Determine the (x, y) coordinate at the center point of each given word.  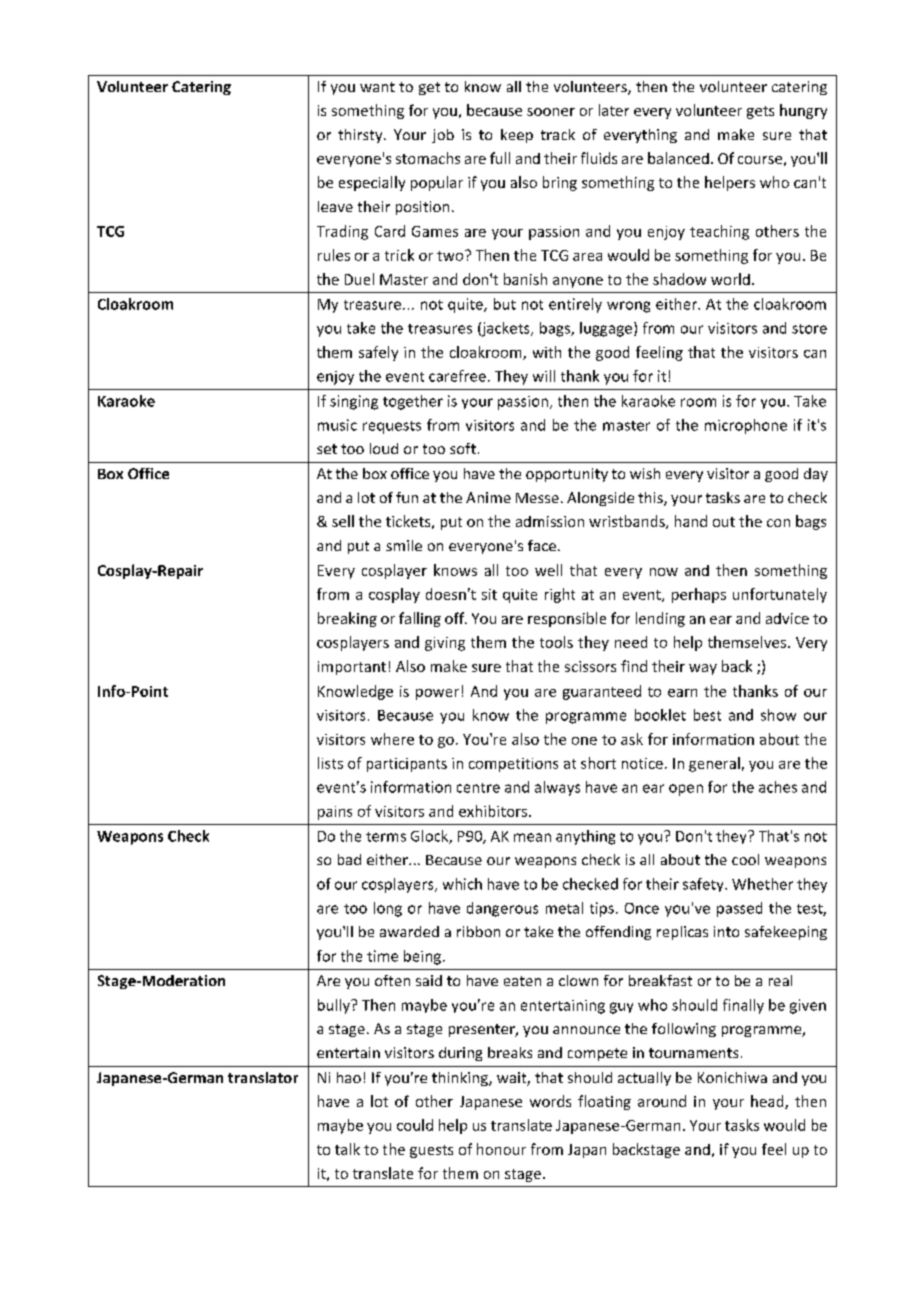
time (382, 956)
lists (330, 763)
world (730, 279)
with (547, 352)
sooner (551, 112)
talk (347, 1149)
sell (343, 521)
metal (564, 908)
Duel (359, 279)
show (778, 715)
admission (550, 521)
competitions (513, 765)
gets (760, 112)
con (778, 523)
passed (739, 909)
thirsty (361, 136)
